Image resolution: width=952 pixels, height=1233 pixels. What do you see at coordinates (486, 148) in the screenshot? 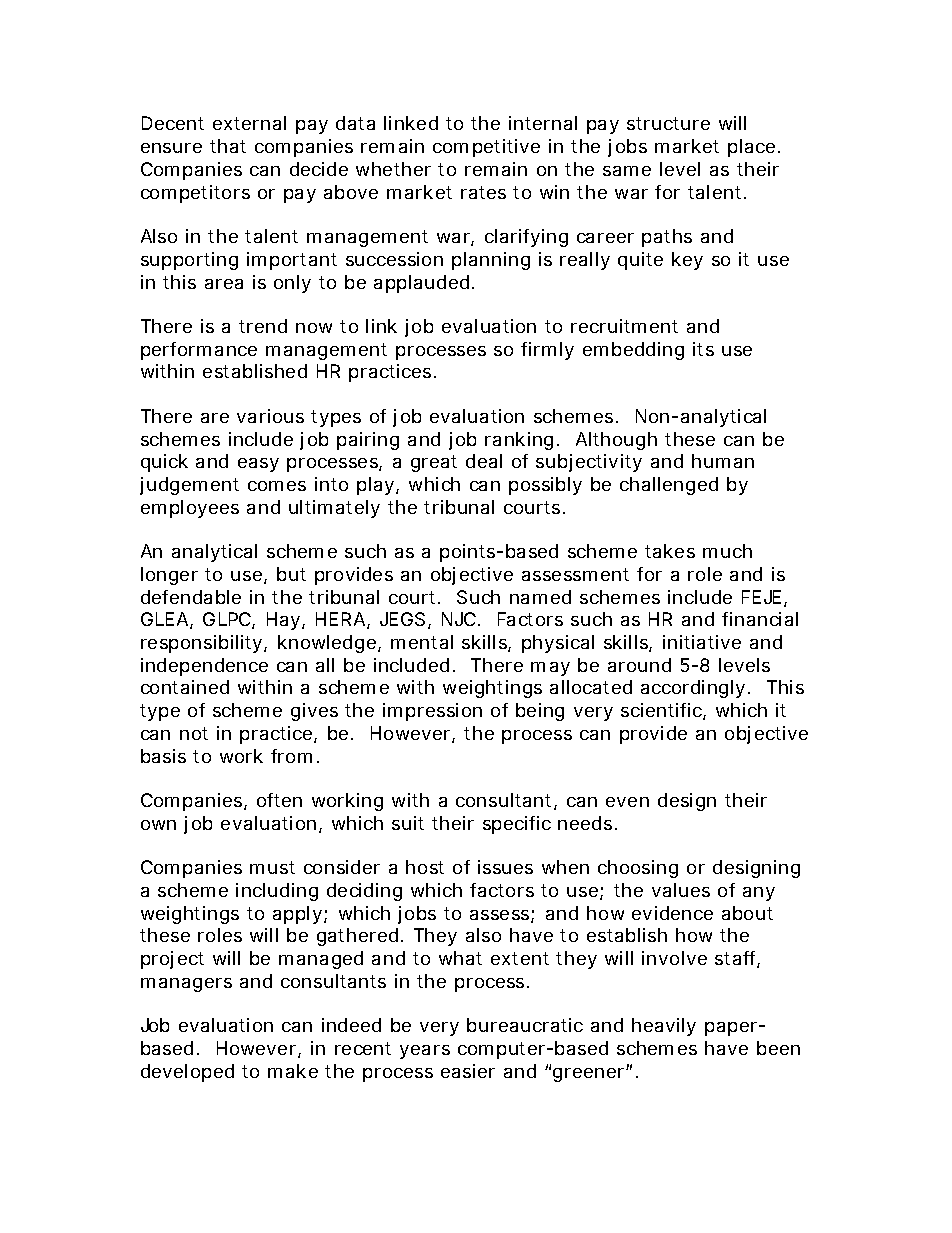
I see `competitive` at bounding box center [486, 148].
